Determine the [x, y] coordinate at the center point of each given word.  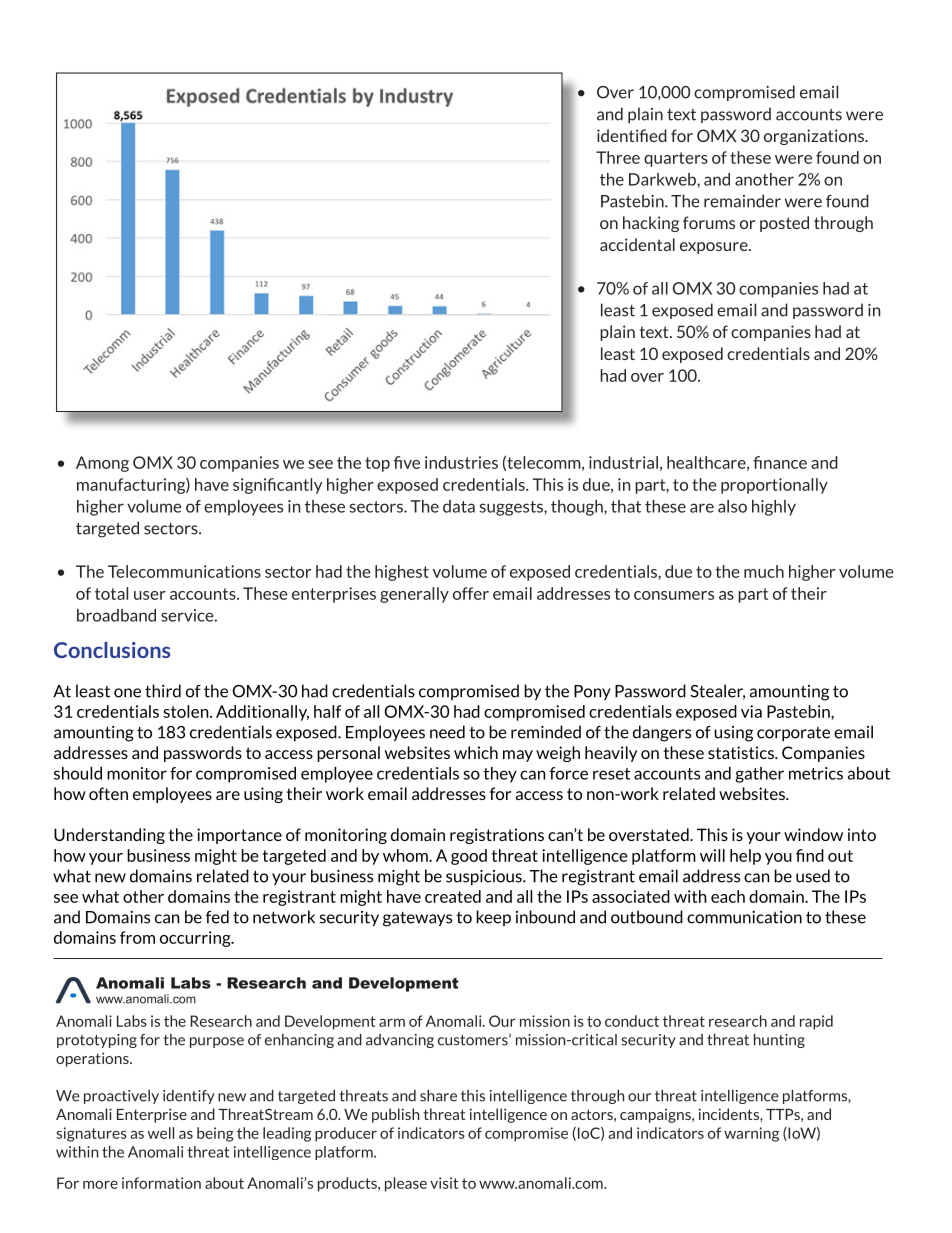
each [728, 896]
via [751, 711]
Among [102, 464]
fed [217, 917]
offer [471, 593]
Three [618, 157]
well [161, 1133]
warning [751, 1134]
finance [780, 462]
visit [444, 1183]
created [453, 896]
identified [632, 135]
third [163, 691]
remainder [742, 201]
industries [461, 462]
